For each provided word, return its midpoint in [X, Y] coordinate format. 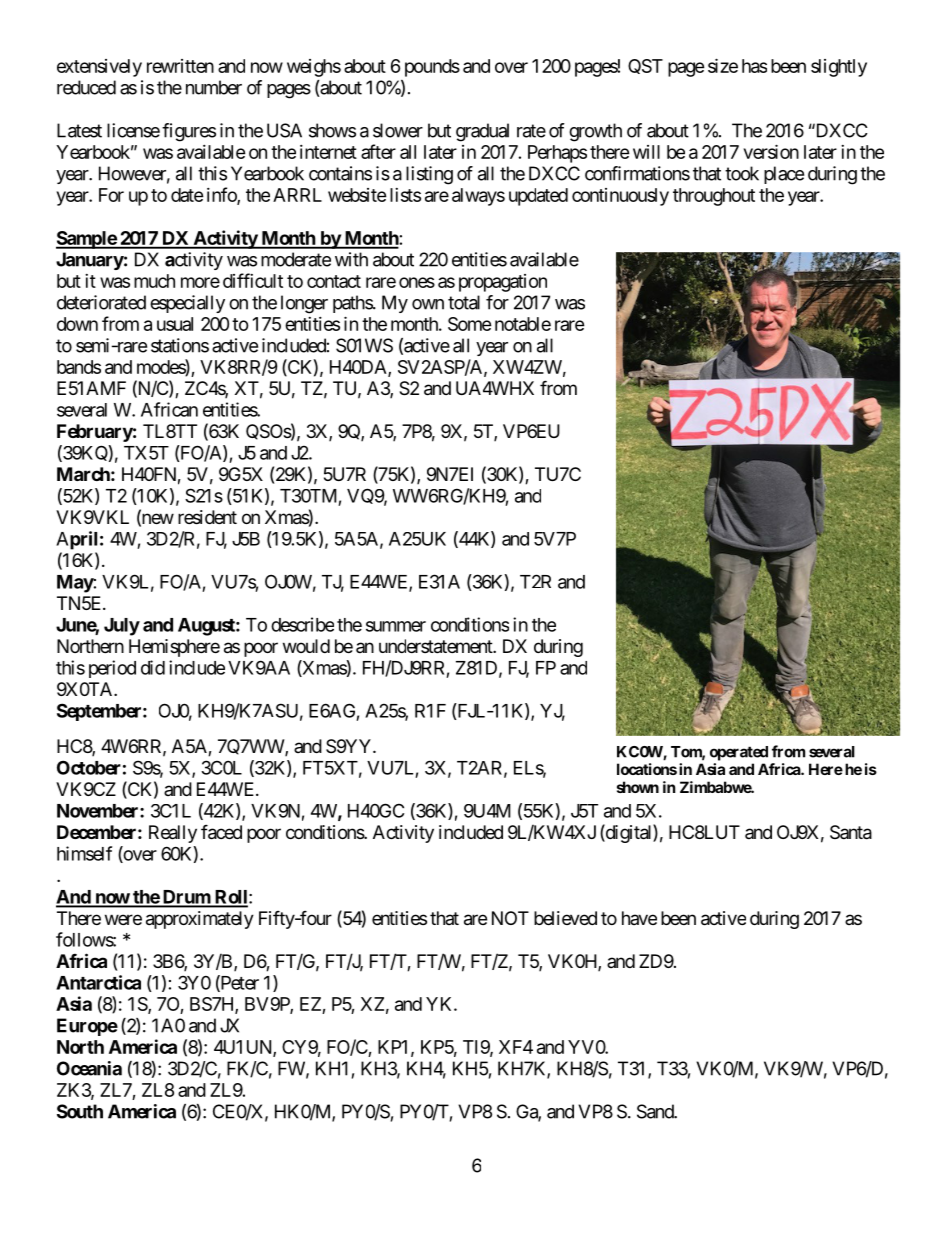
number [214, 87]
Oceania [89, 1068]
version [771, 151]
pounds [432, 68]
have [639, 918]
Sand [656, 1111]
